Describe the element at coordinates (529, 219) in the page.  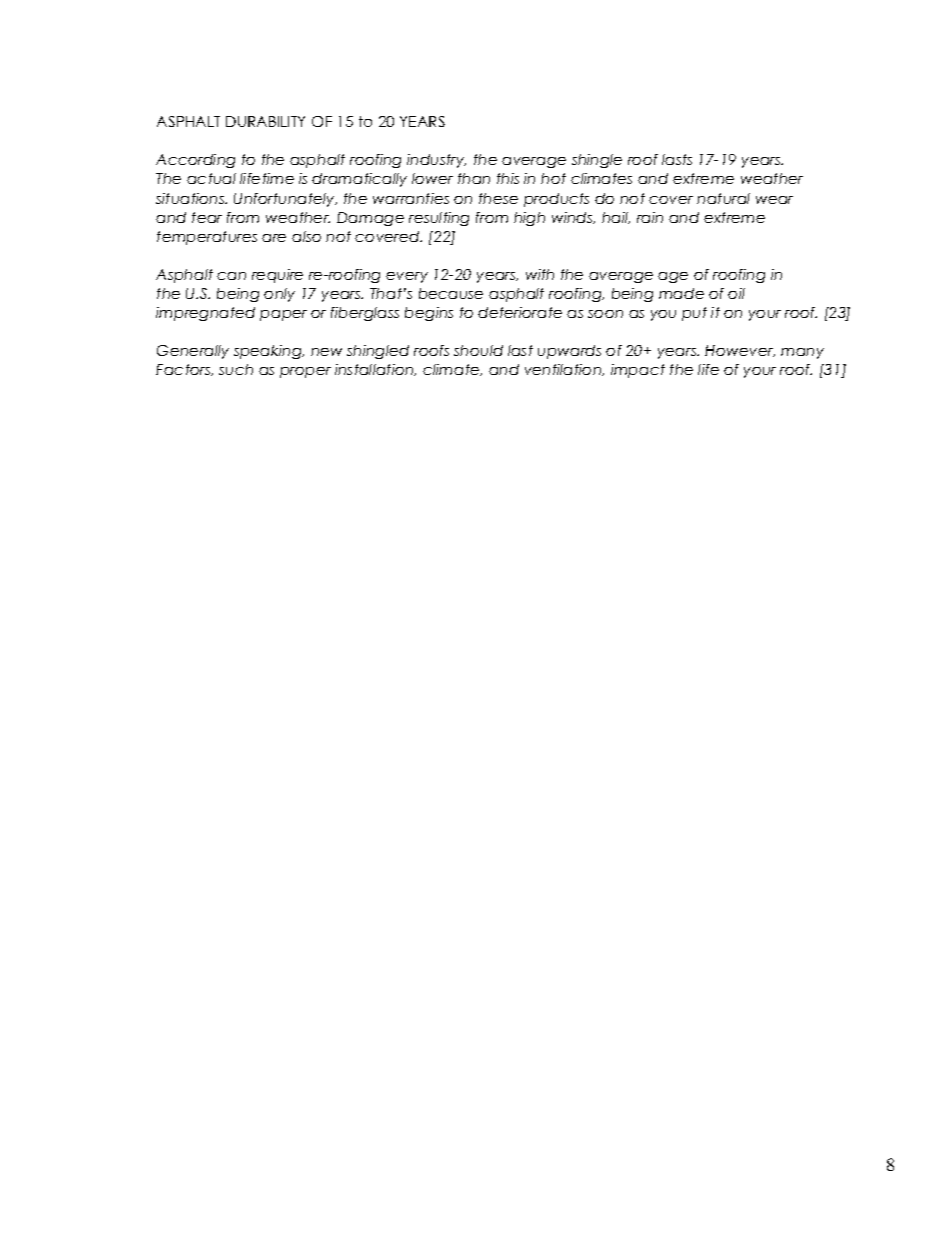
I see `high` at that location.
